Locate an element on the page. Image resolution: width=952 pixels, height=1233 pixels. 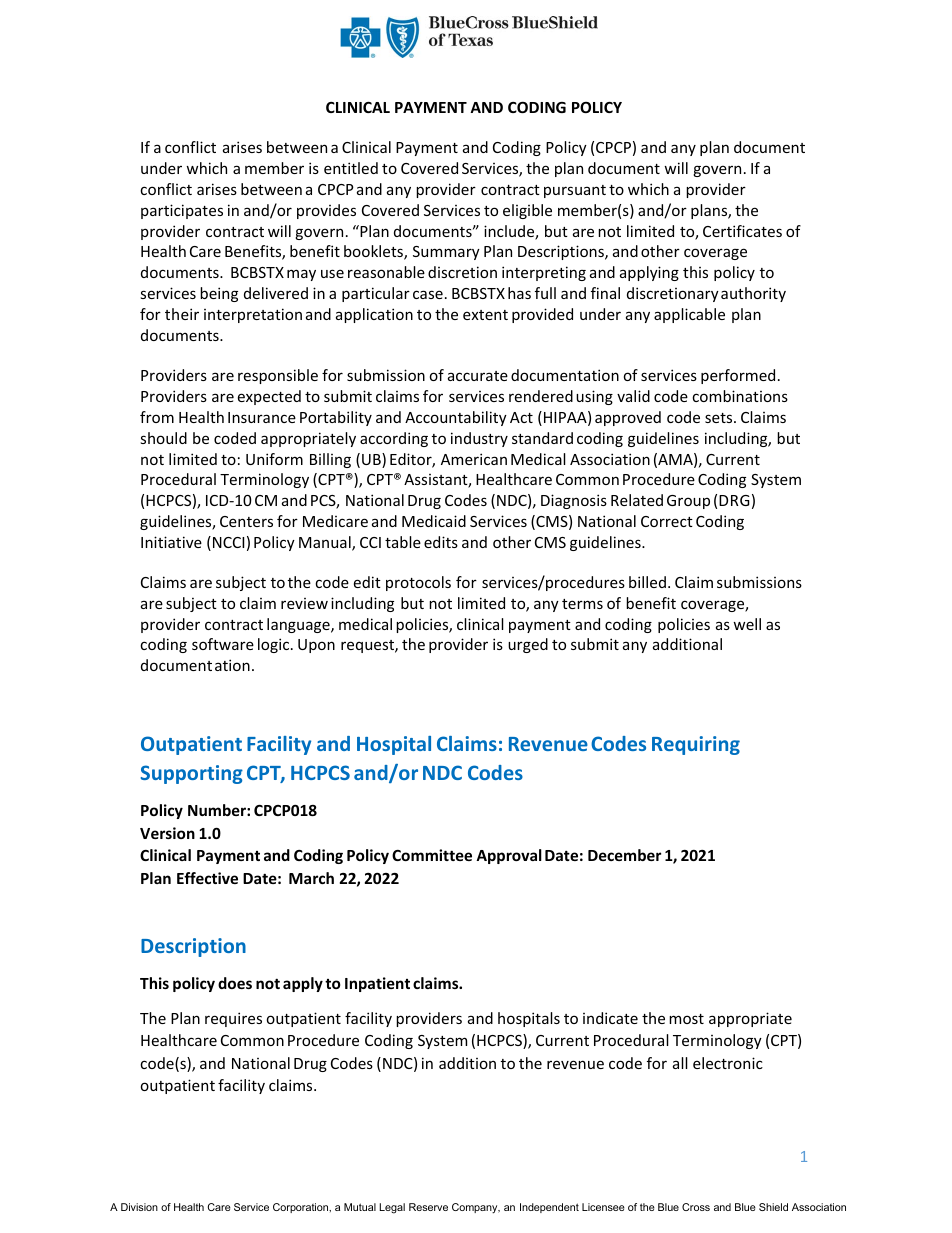
Certificates is located at coordinates (742, 231).
